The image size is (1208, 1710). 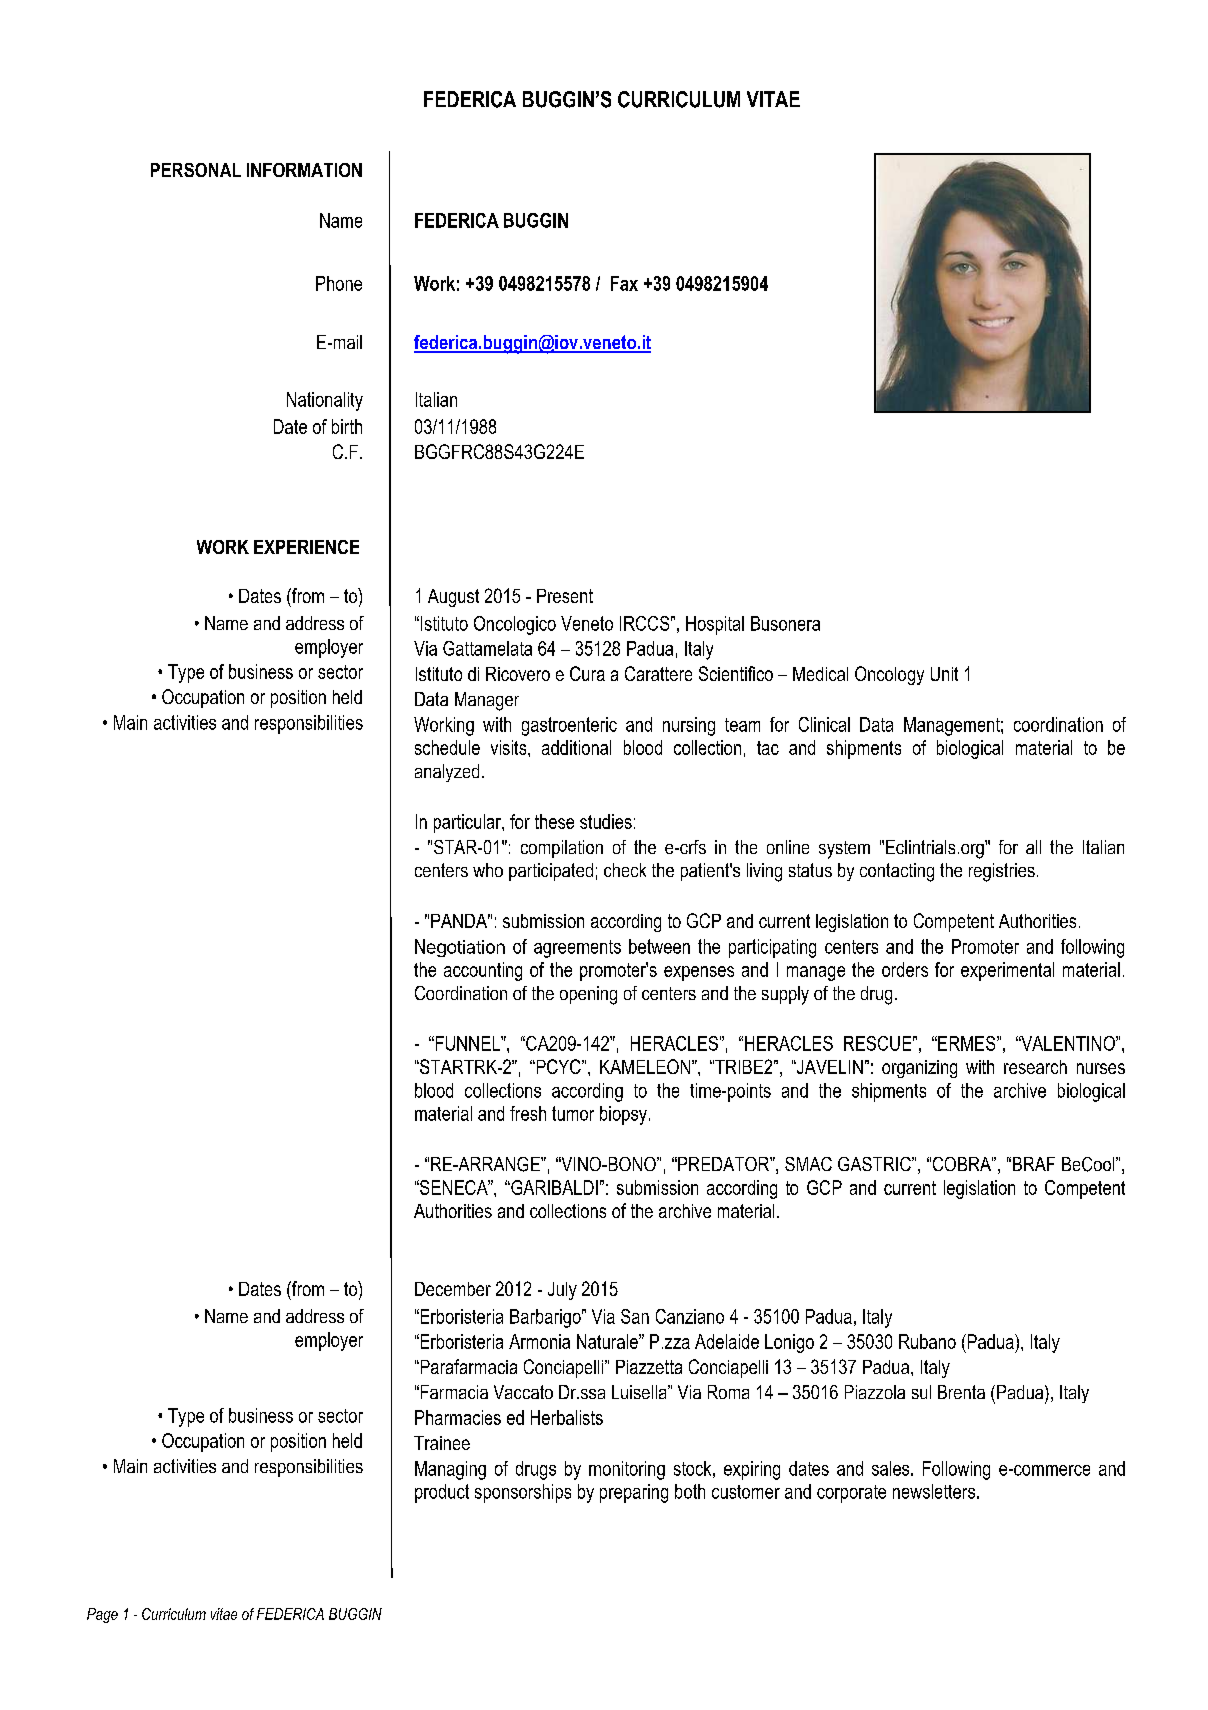 I want to click on Hospital, so click(x=715, y=625).
